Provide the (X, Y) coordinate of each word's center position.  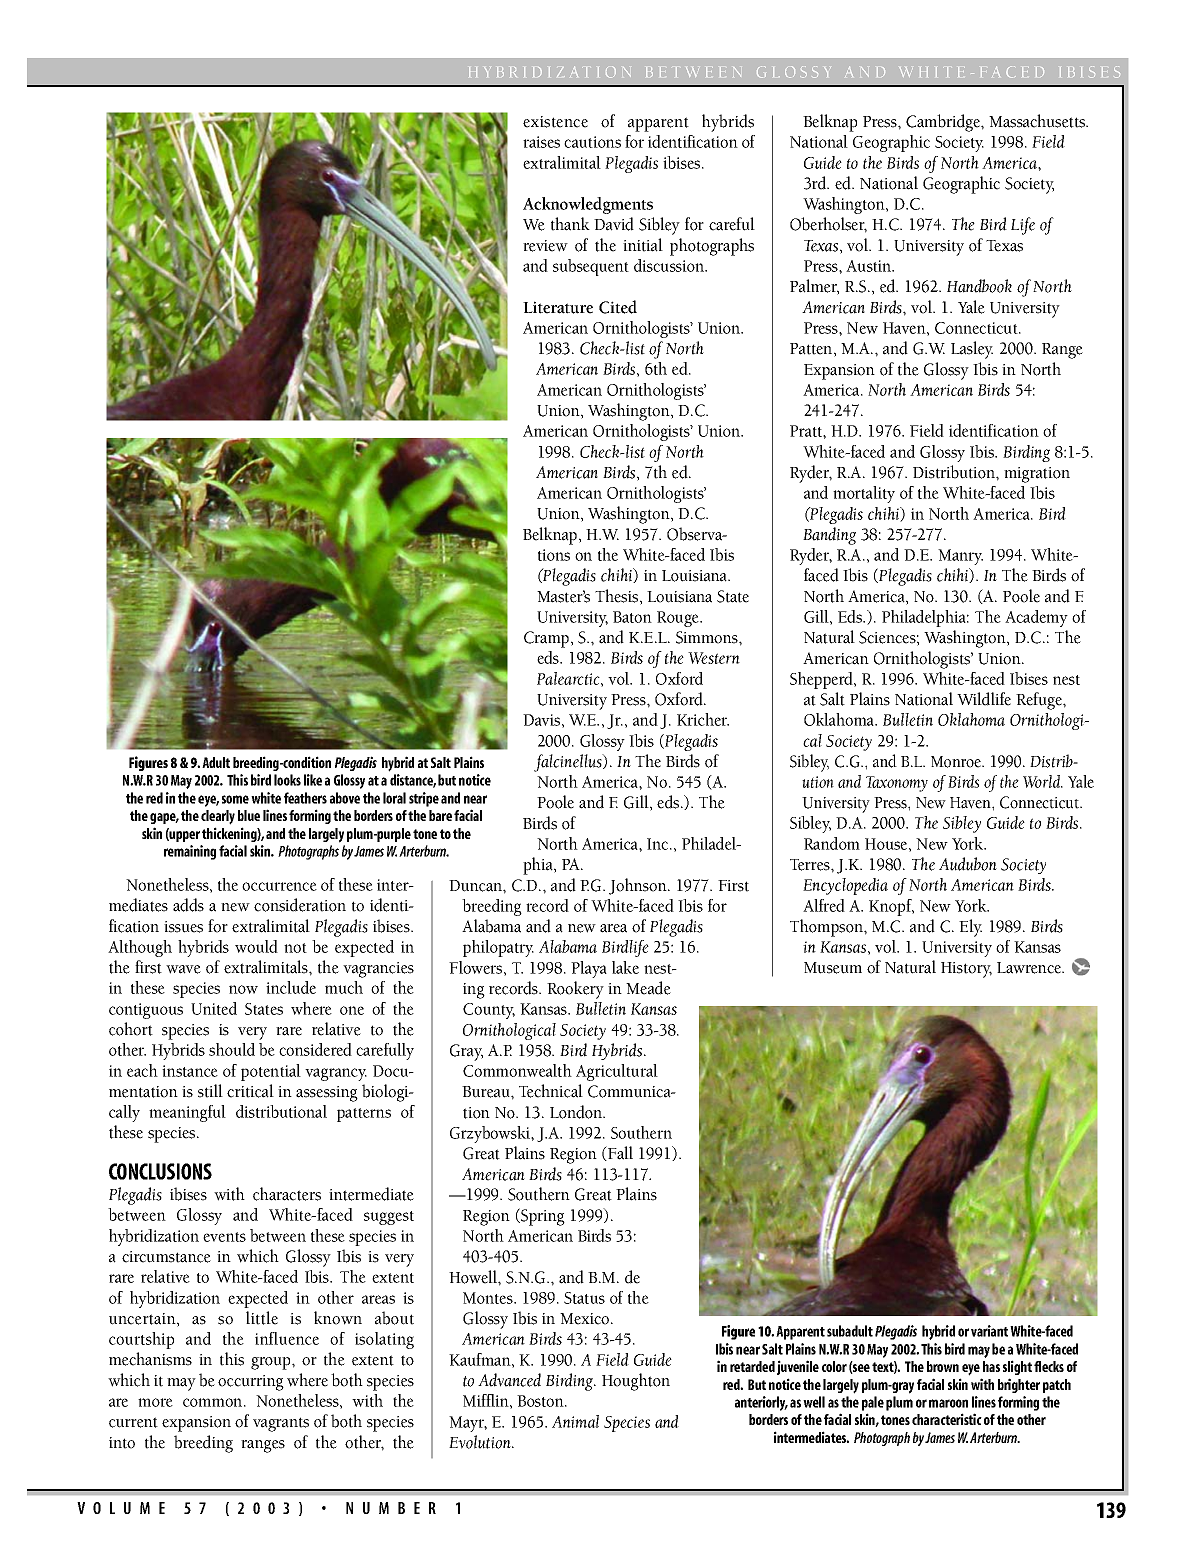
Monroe (957, 762)
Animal (575, 1421)
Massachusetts (1038, 121)
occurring (251, 1383)
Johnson (639, 886)
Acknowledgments (588, 205)
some (235, 799)
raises (541, 142)
